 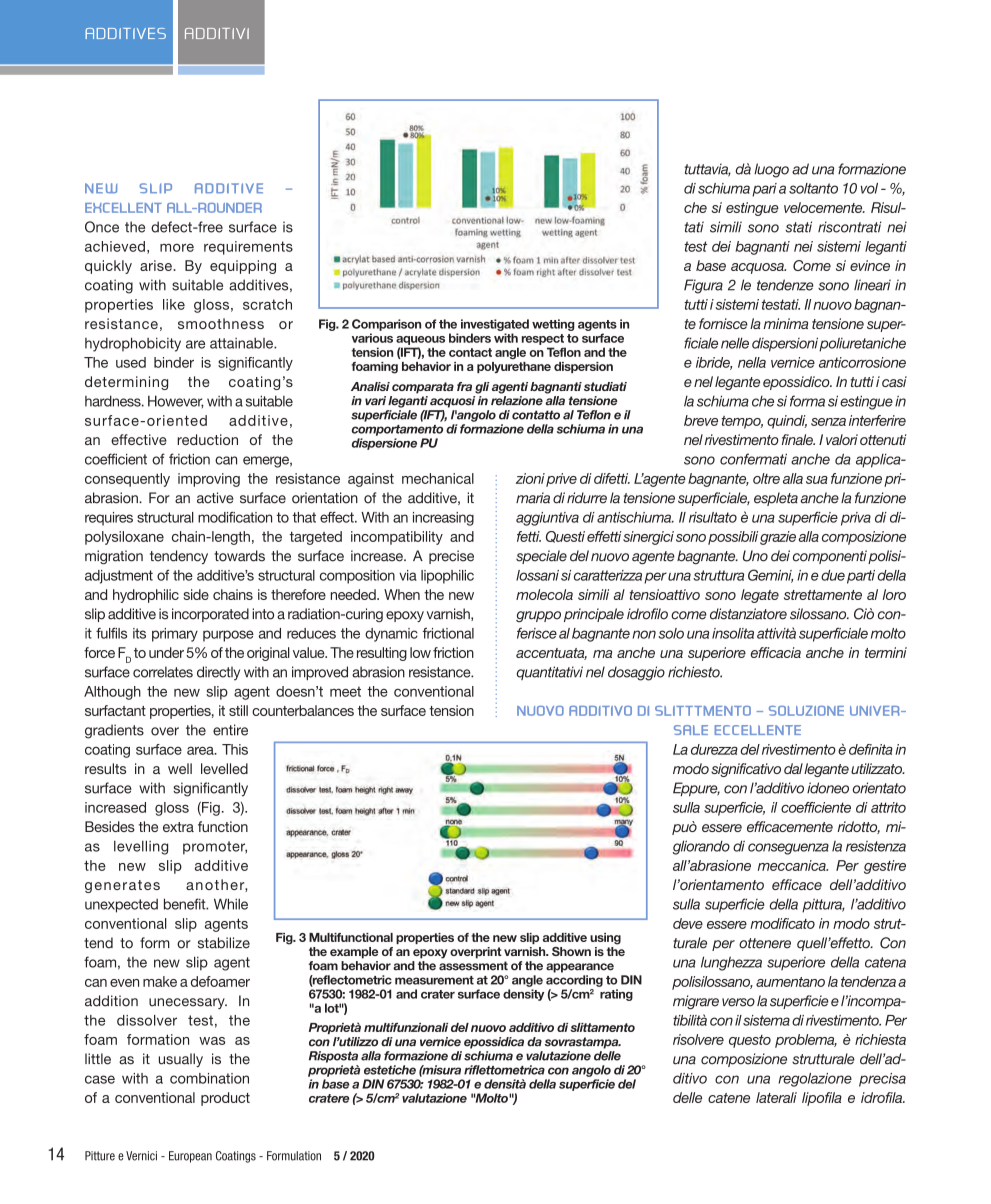 What do you see at coordinates (177, 247) in the document?
I see `more` at bounding box center [177, 247].
